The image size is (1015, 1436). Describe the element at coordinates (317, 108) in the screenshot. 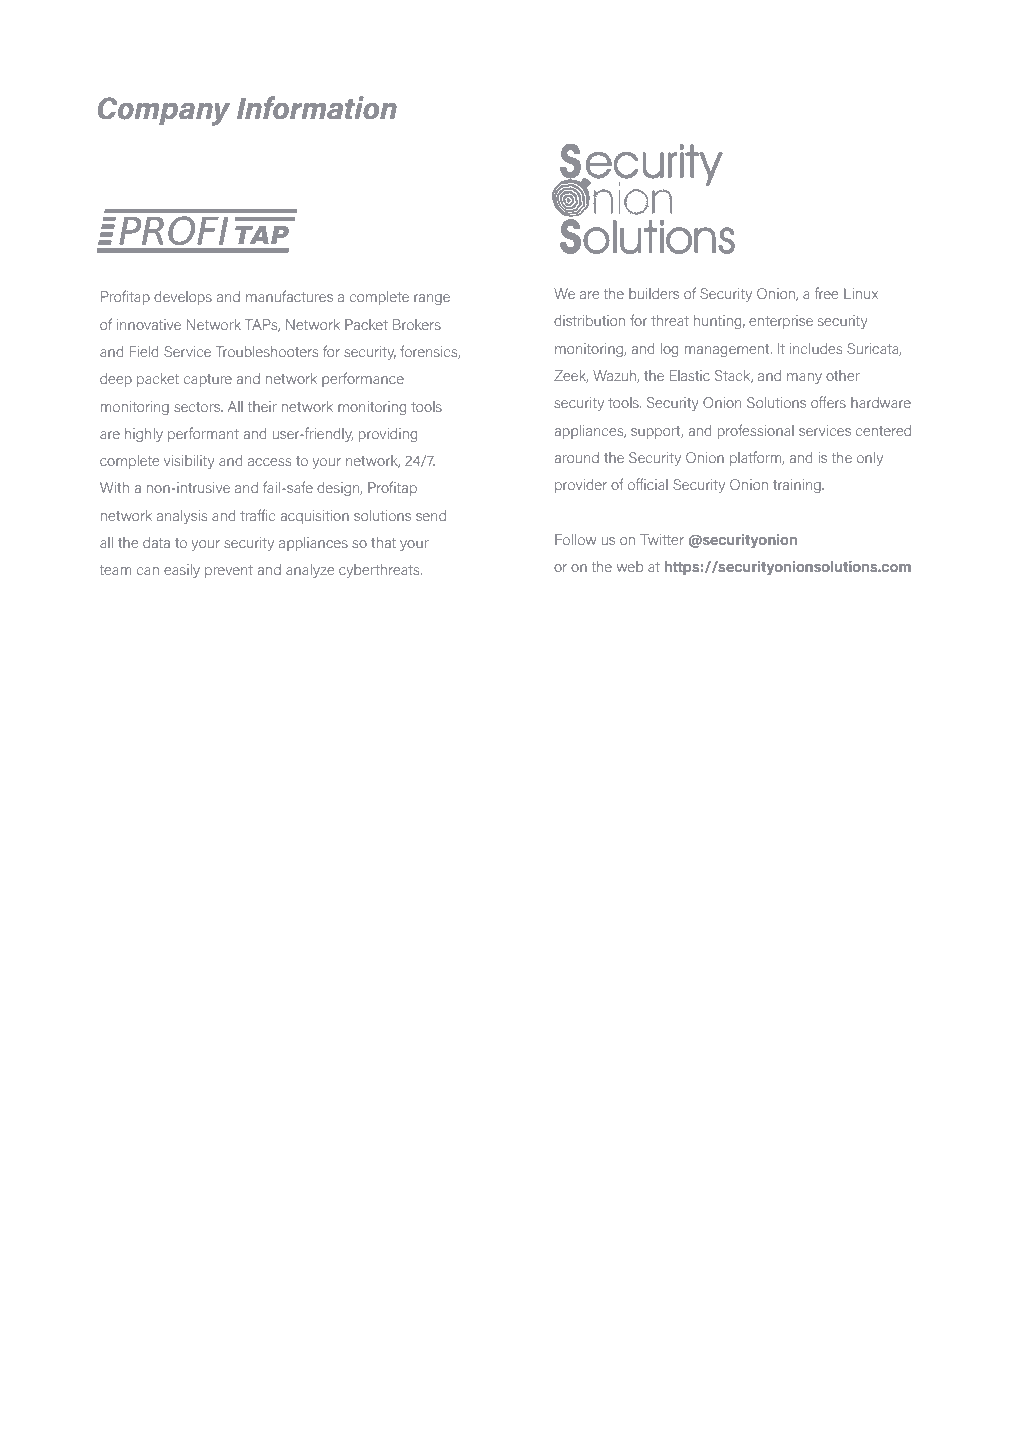

I see `Information` at that location.
